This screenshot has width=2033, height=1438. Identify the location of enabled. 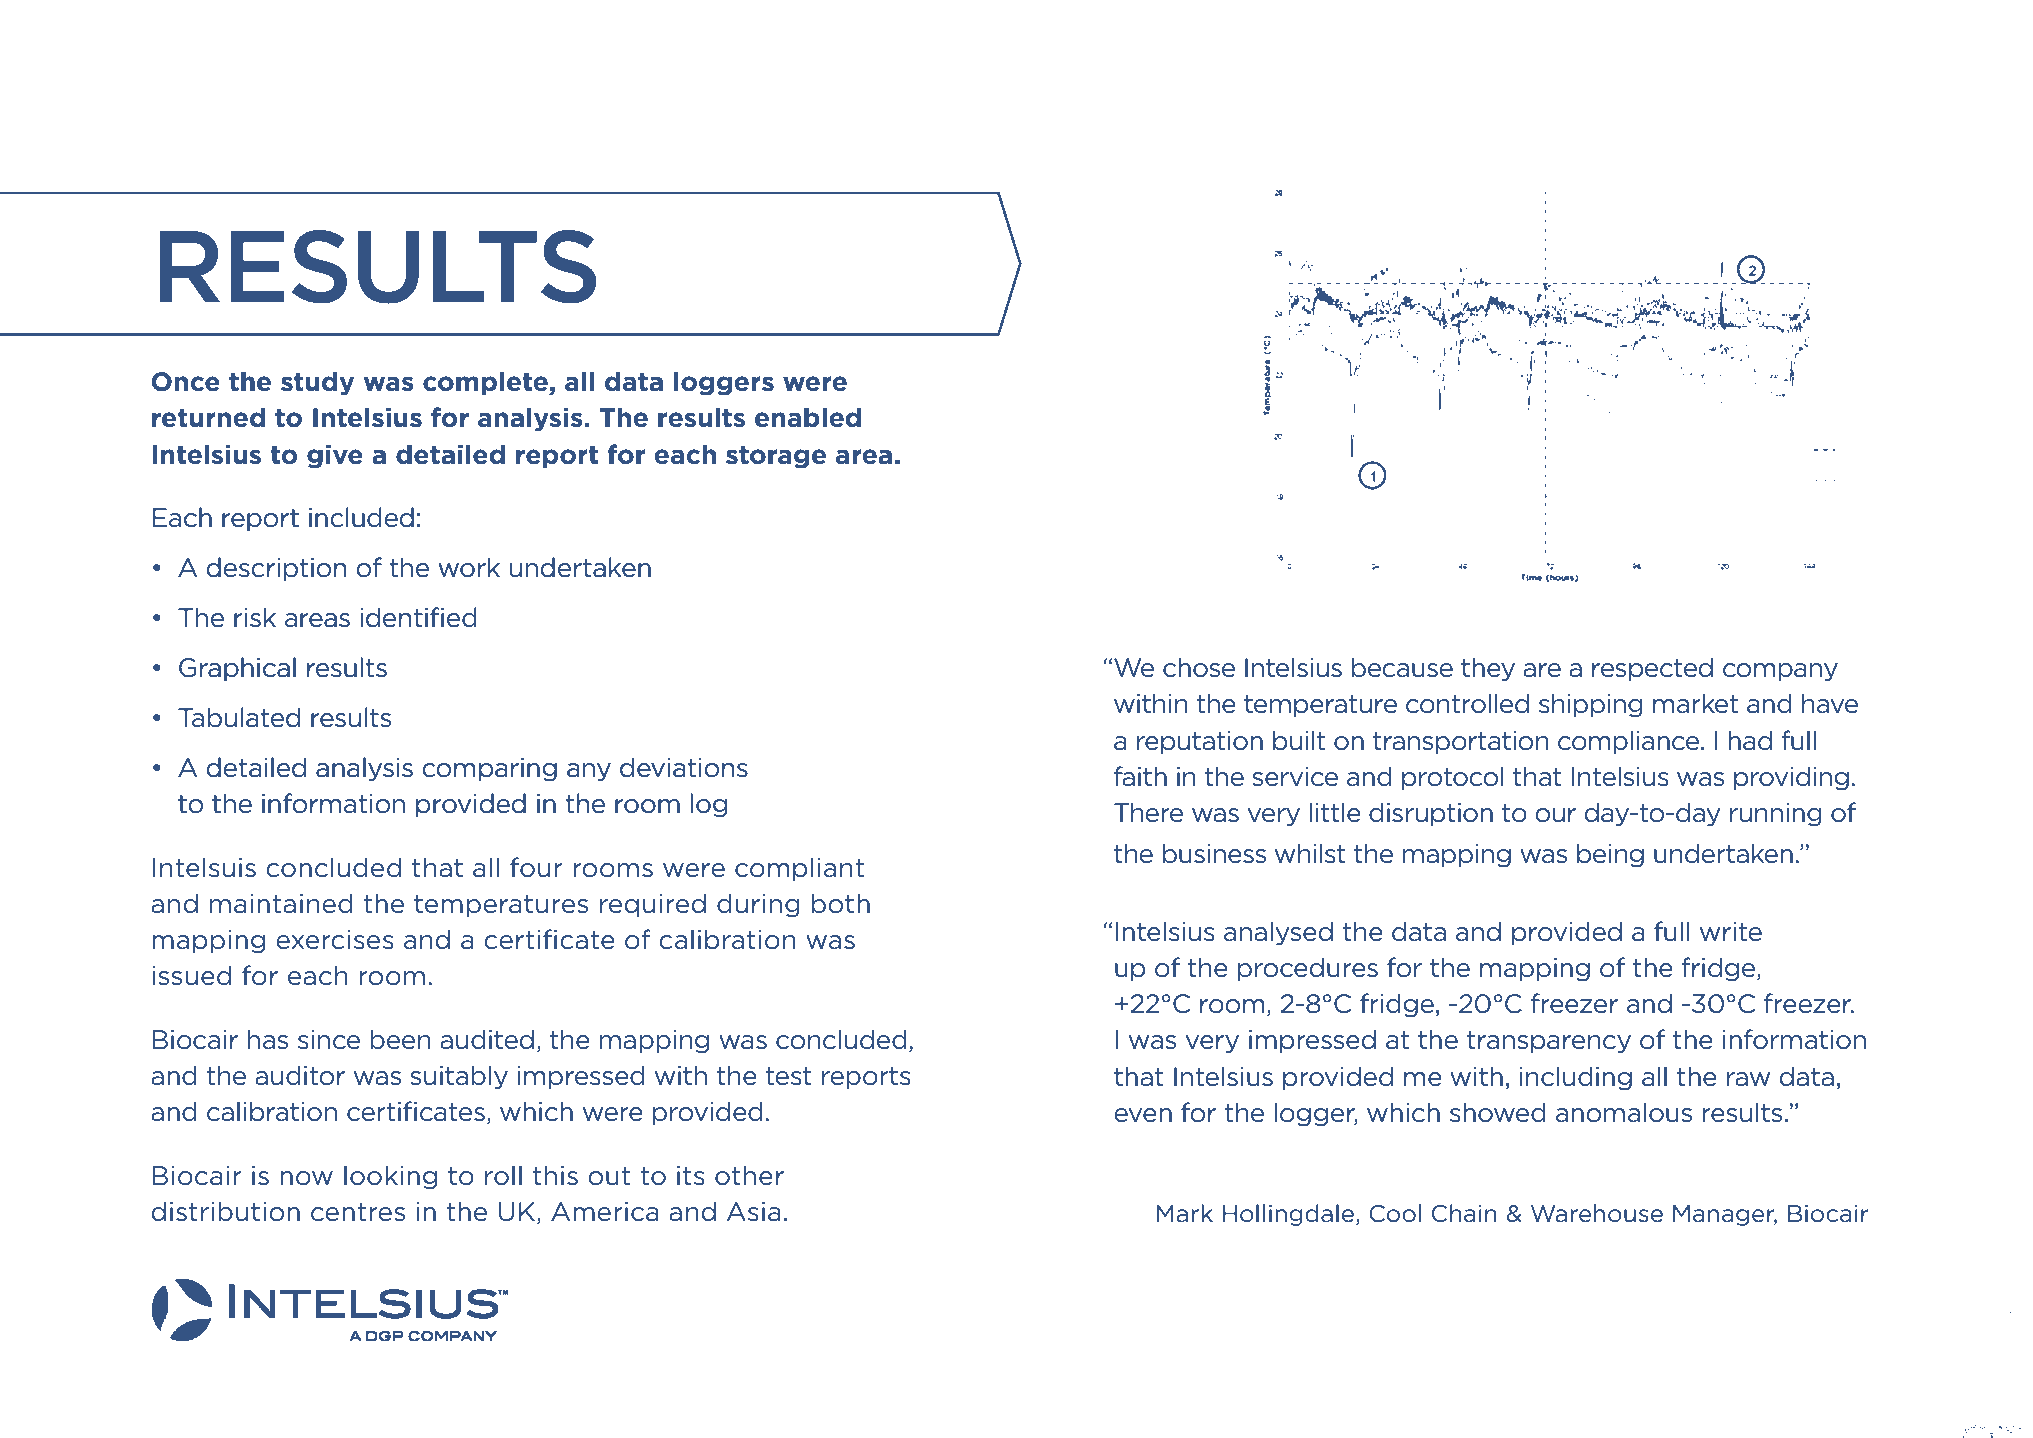
(808, 417).
